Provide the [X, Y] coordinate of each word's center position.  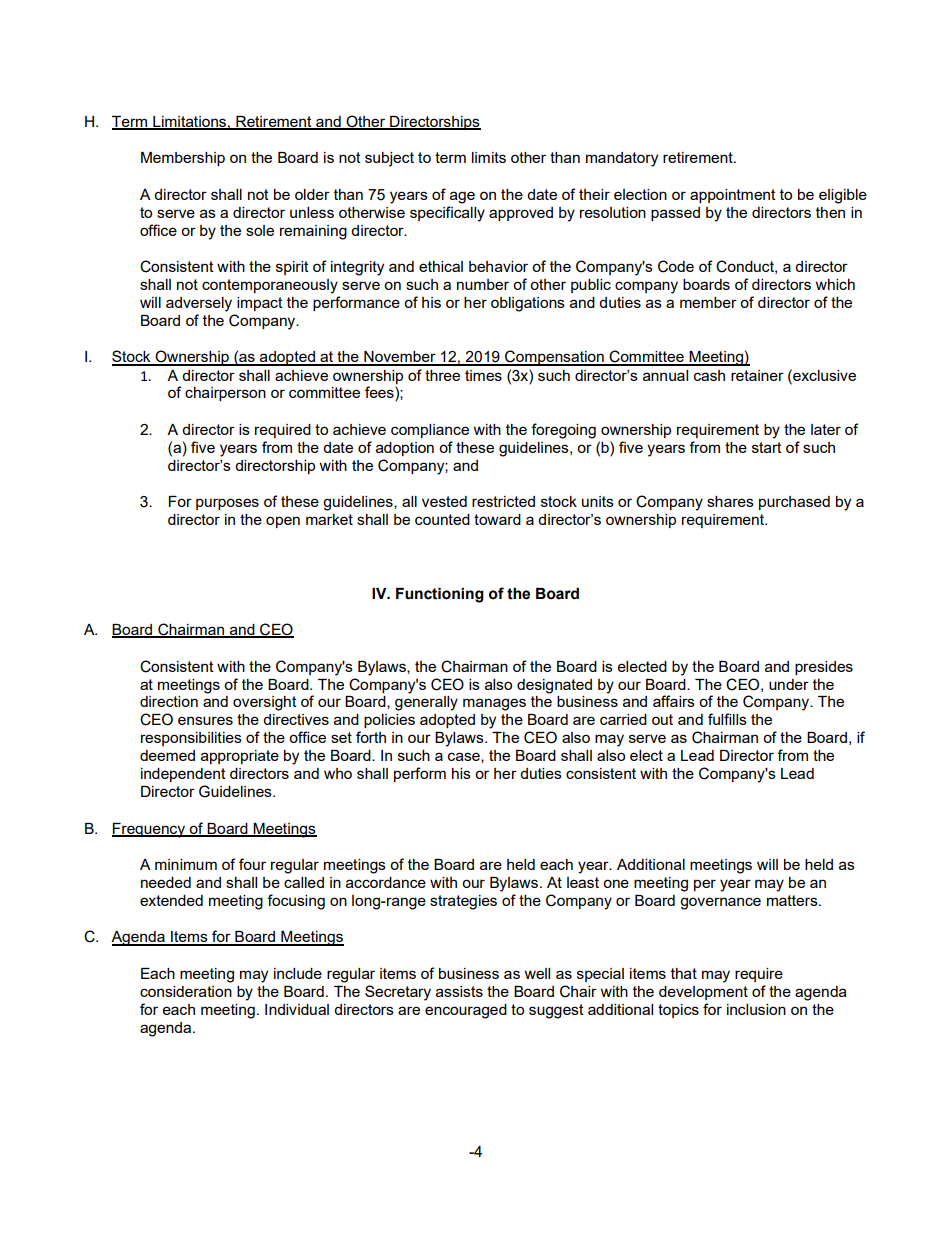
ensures [205, 720]
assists [459, 991]
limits [489, 157]
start [767, 447]
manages [494, 704]
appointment [733, 196]
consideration [186, 991]
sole [260, 230]
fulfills [727, 719]
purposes [227, 504]
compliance [430, 431]
